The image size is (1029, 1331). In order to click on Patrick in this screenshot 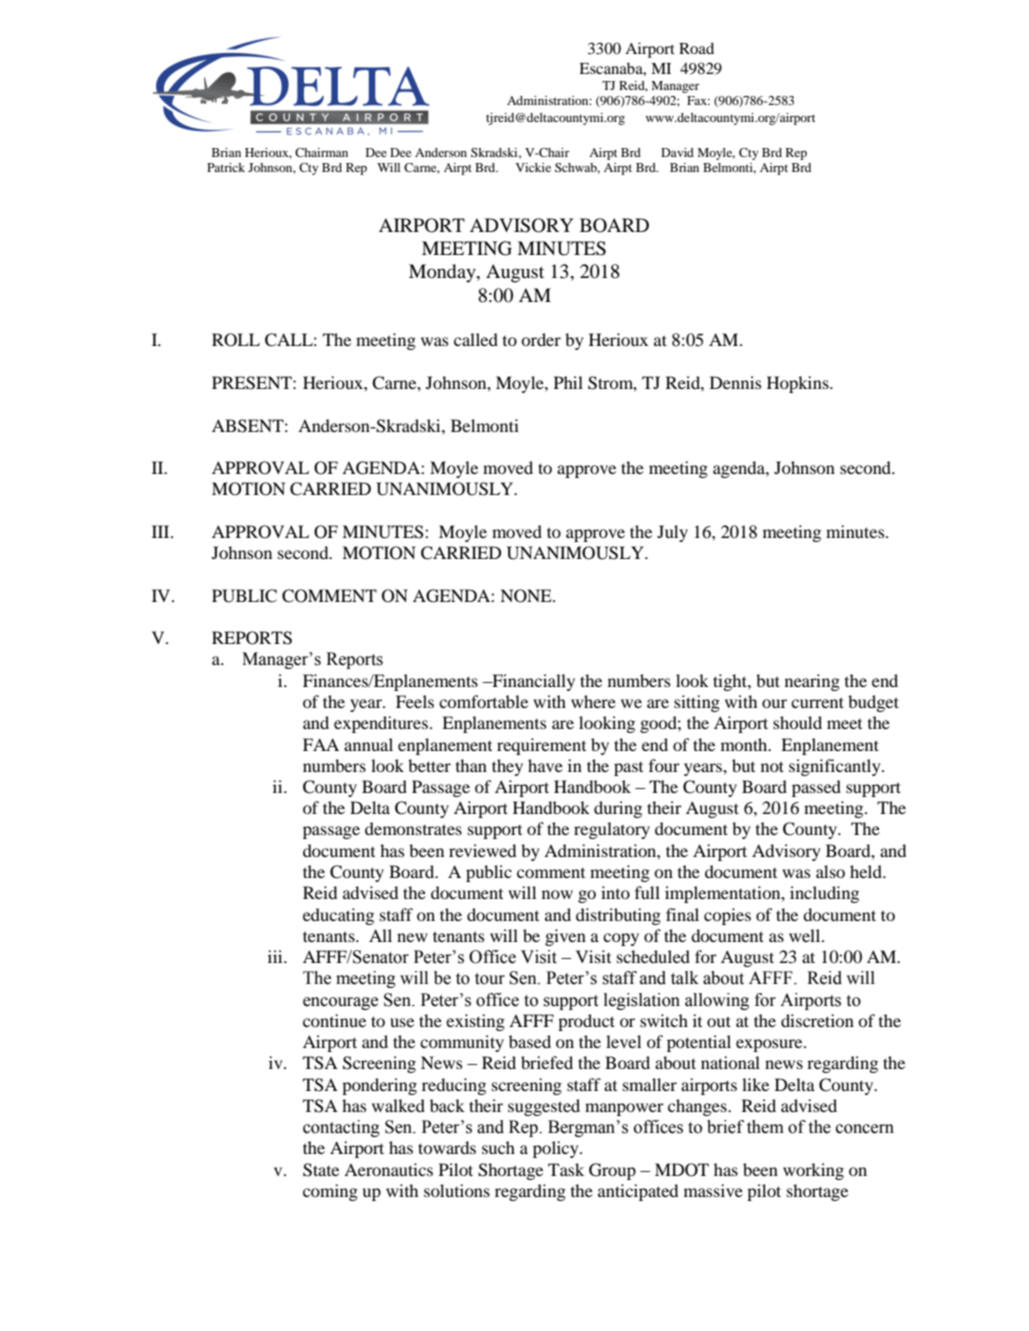, I will do `click(226, 167)`.
